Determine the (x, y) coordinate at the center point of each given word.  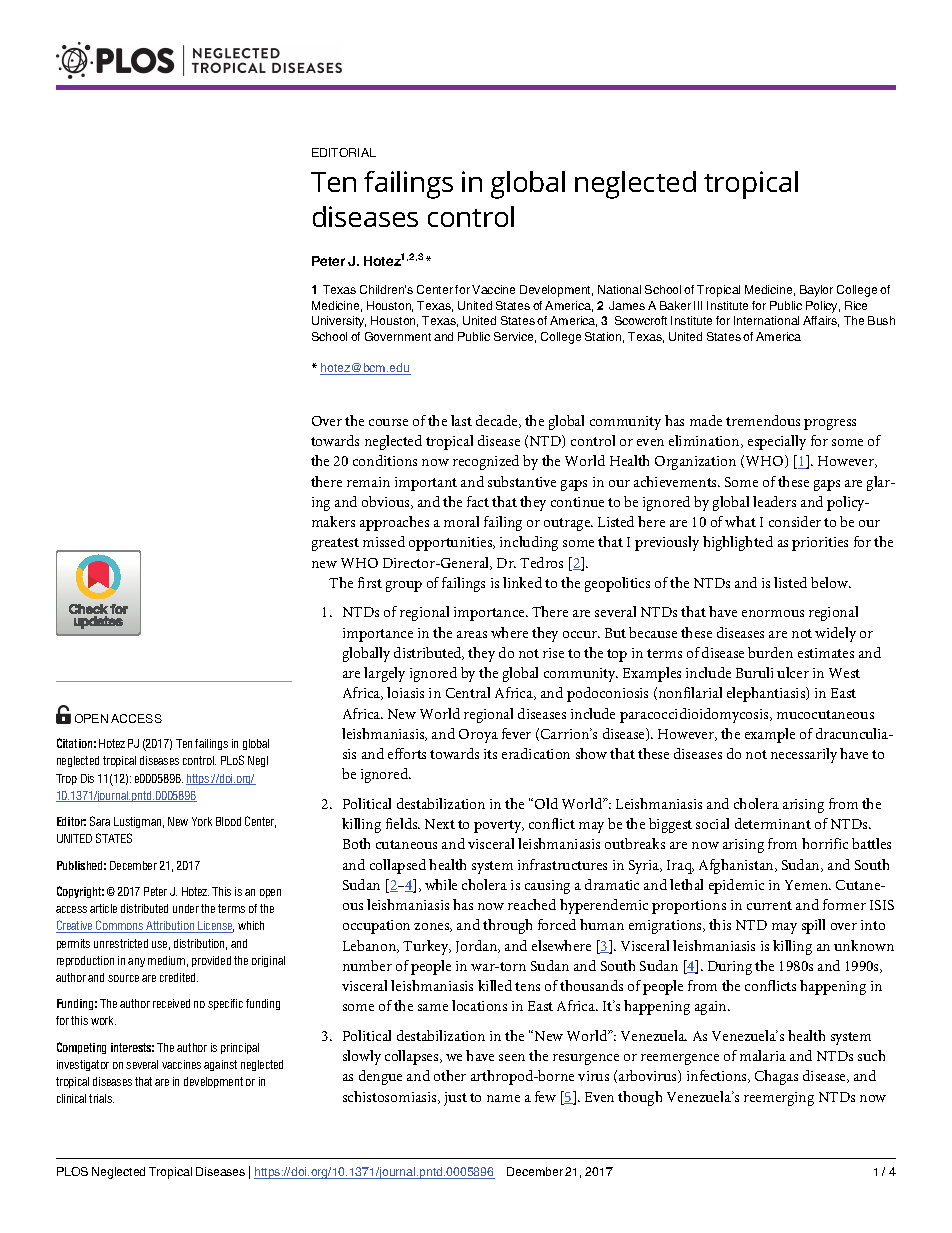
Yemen (808, 885)
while (441, 884)
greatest (335, 544)
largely (384, 674)
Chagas (776, 1077)
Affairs (821, 321)
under (186, 908)
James (627, 305)
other (450, 1075)
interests (132, 1047)
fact (478, 501)
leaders (774, 501)
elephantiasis (767, 694)
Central (468, 692)
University (339, 322)
